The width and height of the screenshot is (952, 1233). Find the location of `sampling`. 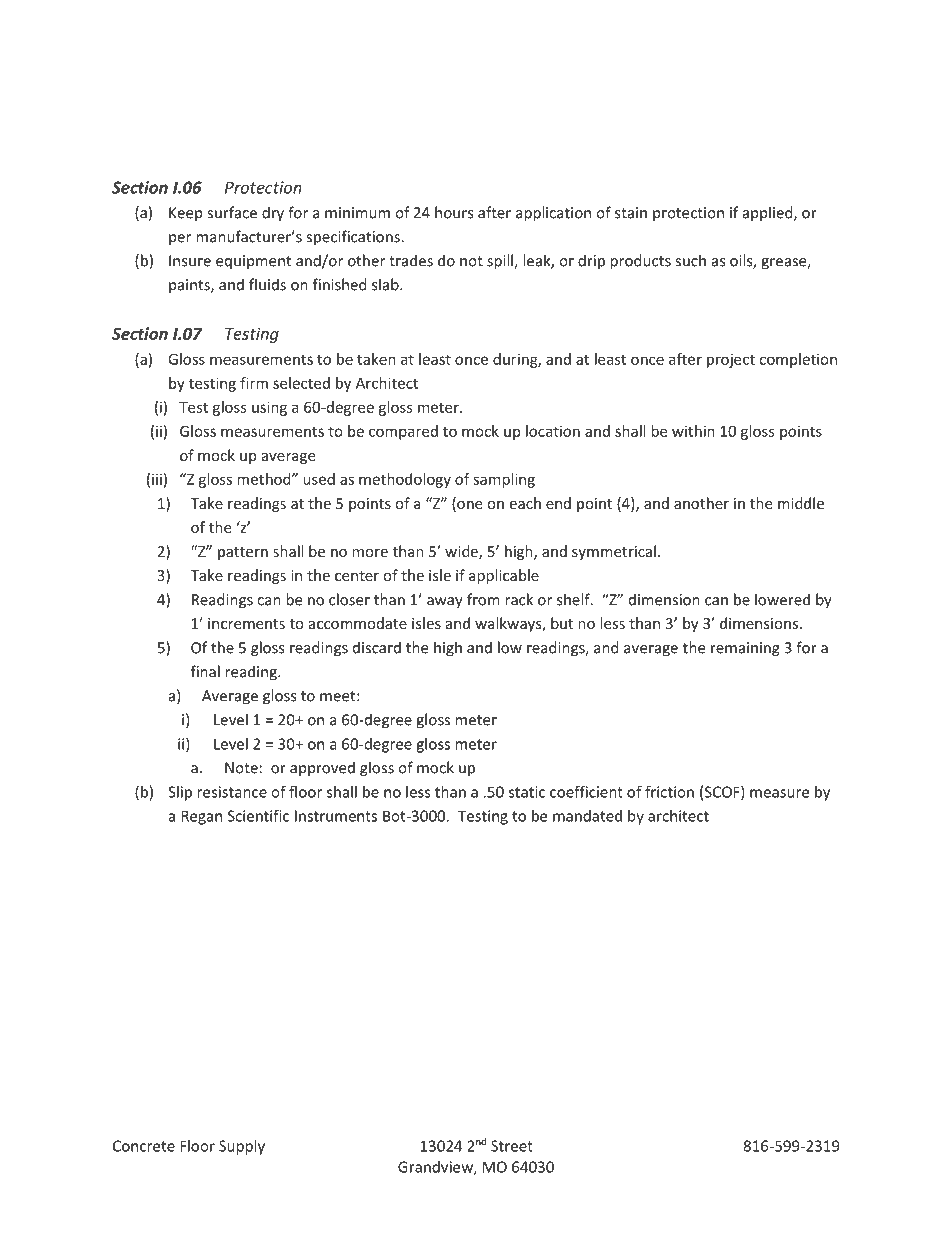

sampling is located at coordinates (504, 480).
